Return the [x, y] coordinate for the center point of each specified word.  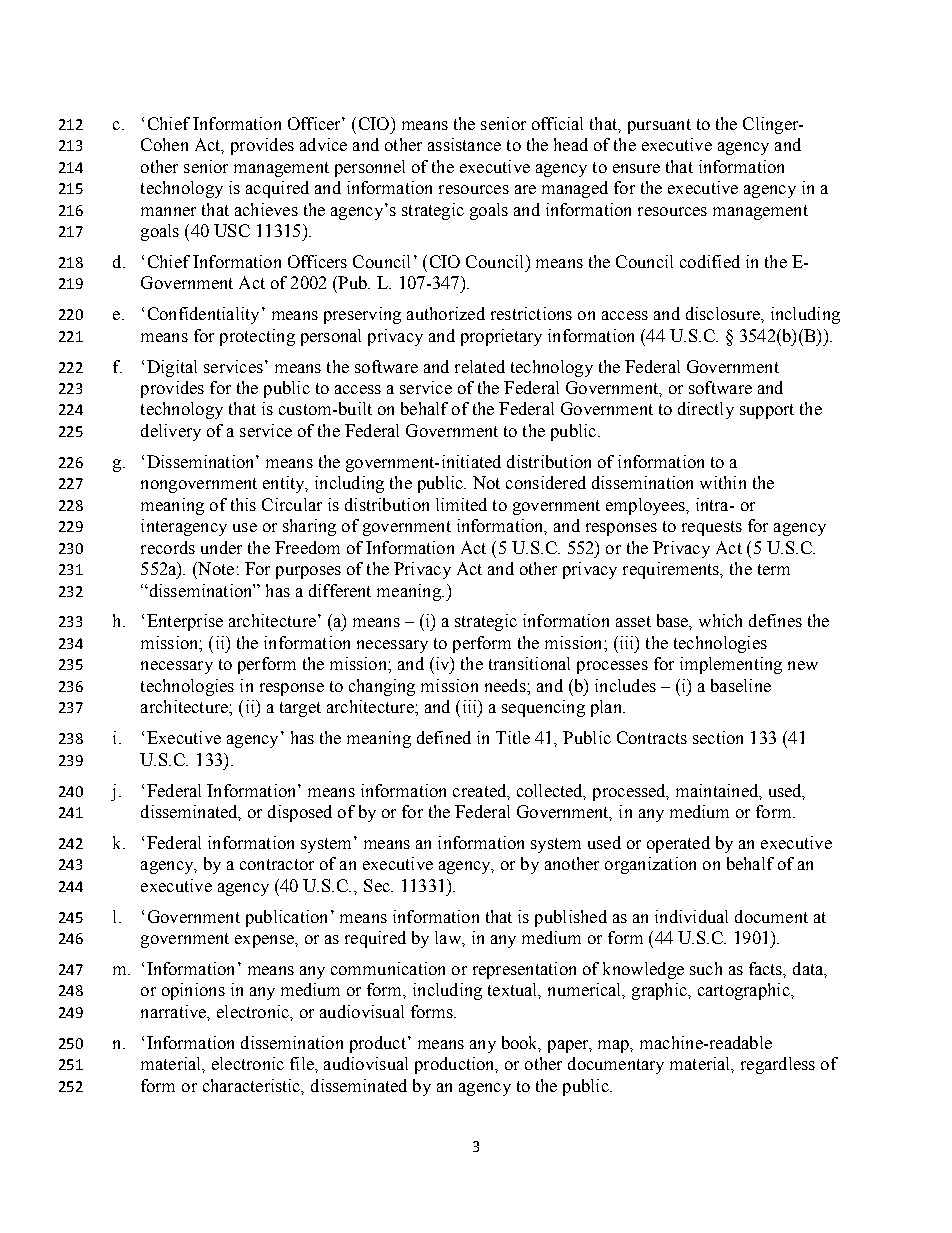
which [720, 620]
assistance [464, 144]
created [481, 791]
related [480, 366]
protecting [257, 337]
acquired [277, 189]
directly [706, 410]
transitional [529, 663]
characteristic [253, 1086]
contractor [277, 864]
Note [215, 568]
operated [678, 844]
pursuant [659, 126]
